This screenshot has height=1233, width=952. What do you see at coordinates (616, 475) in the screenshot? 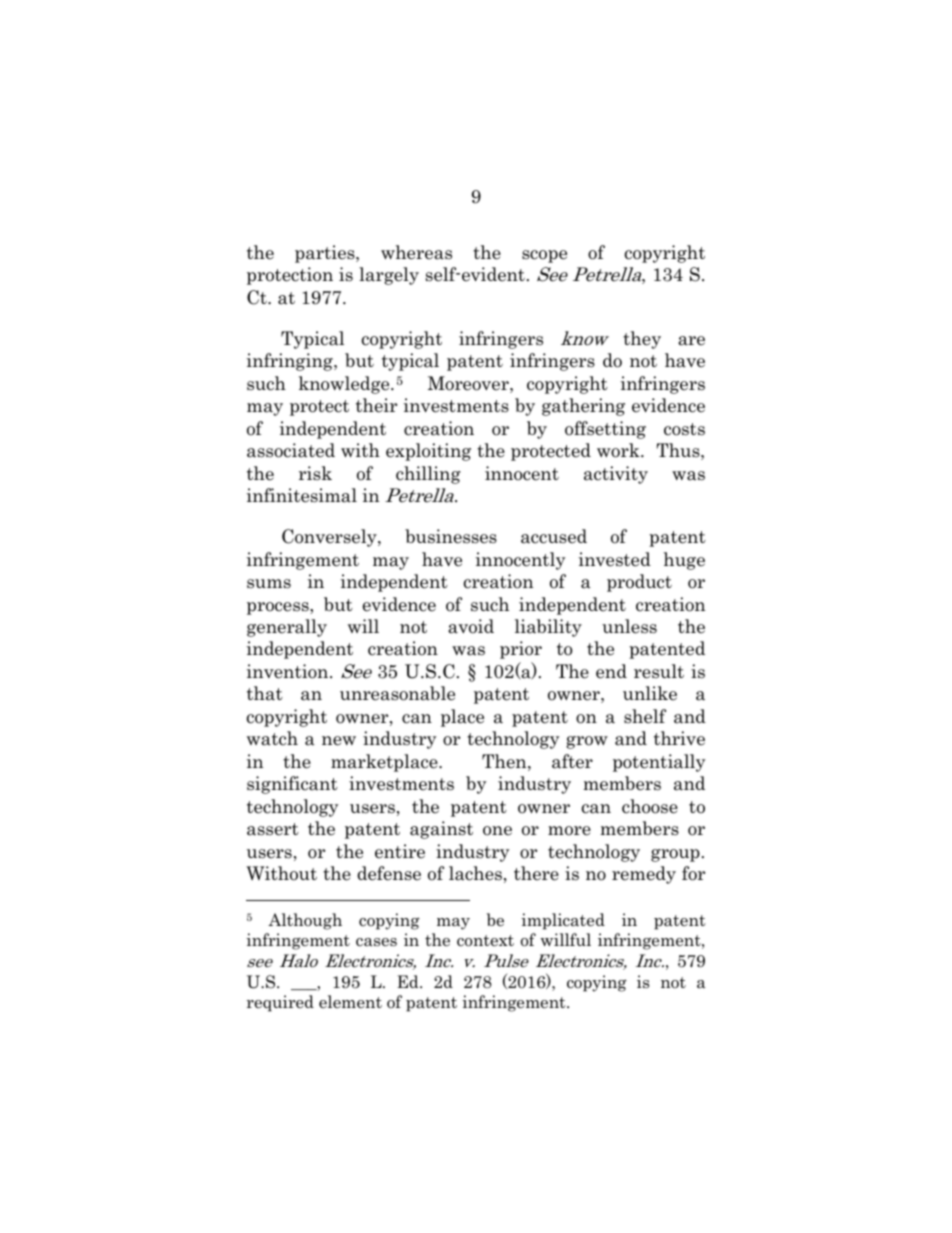
I see `activity` at bounding box center [616, 475].
